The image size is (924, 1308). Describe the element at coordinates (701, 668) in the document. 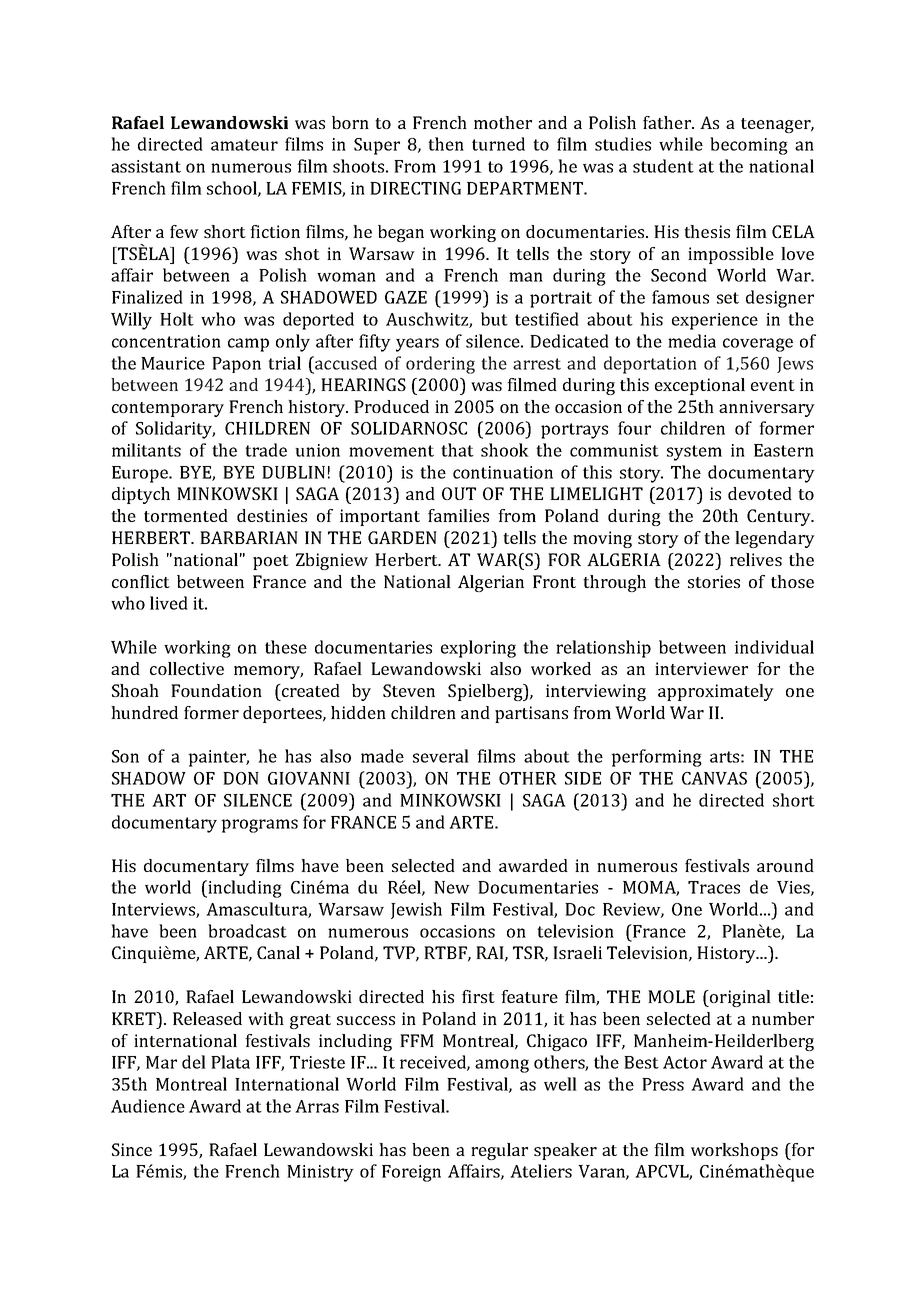

I see `interviewer` at that location.
